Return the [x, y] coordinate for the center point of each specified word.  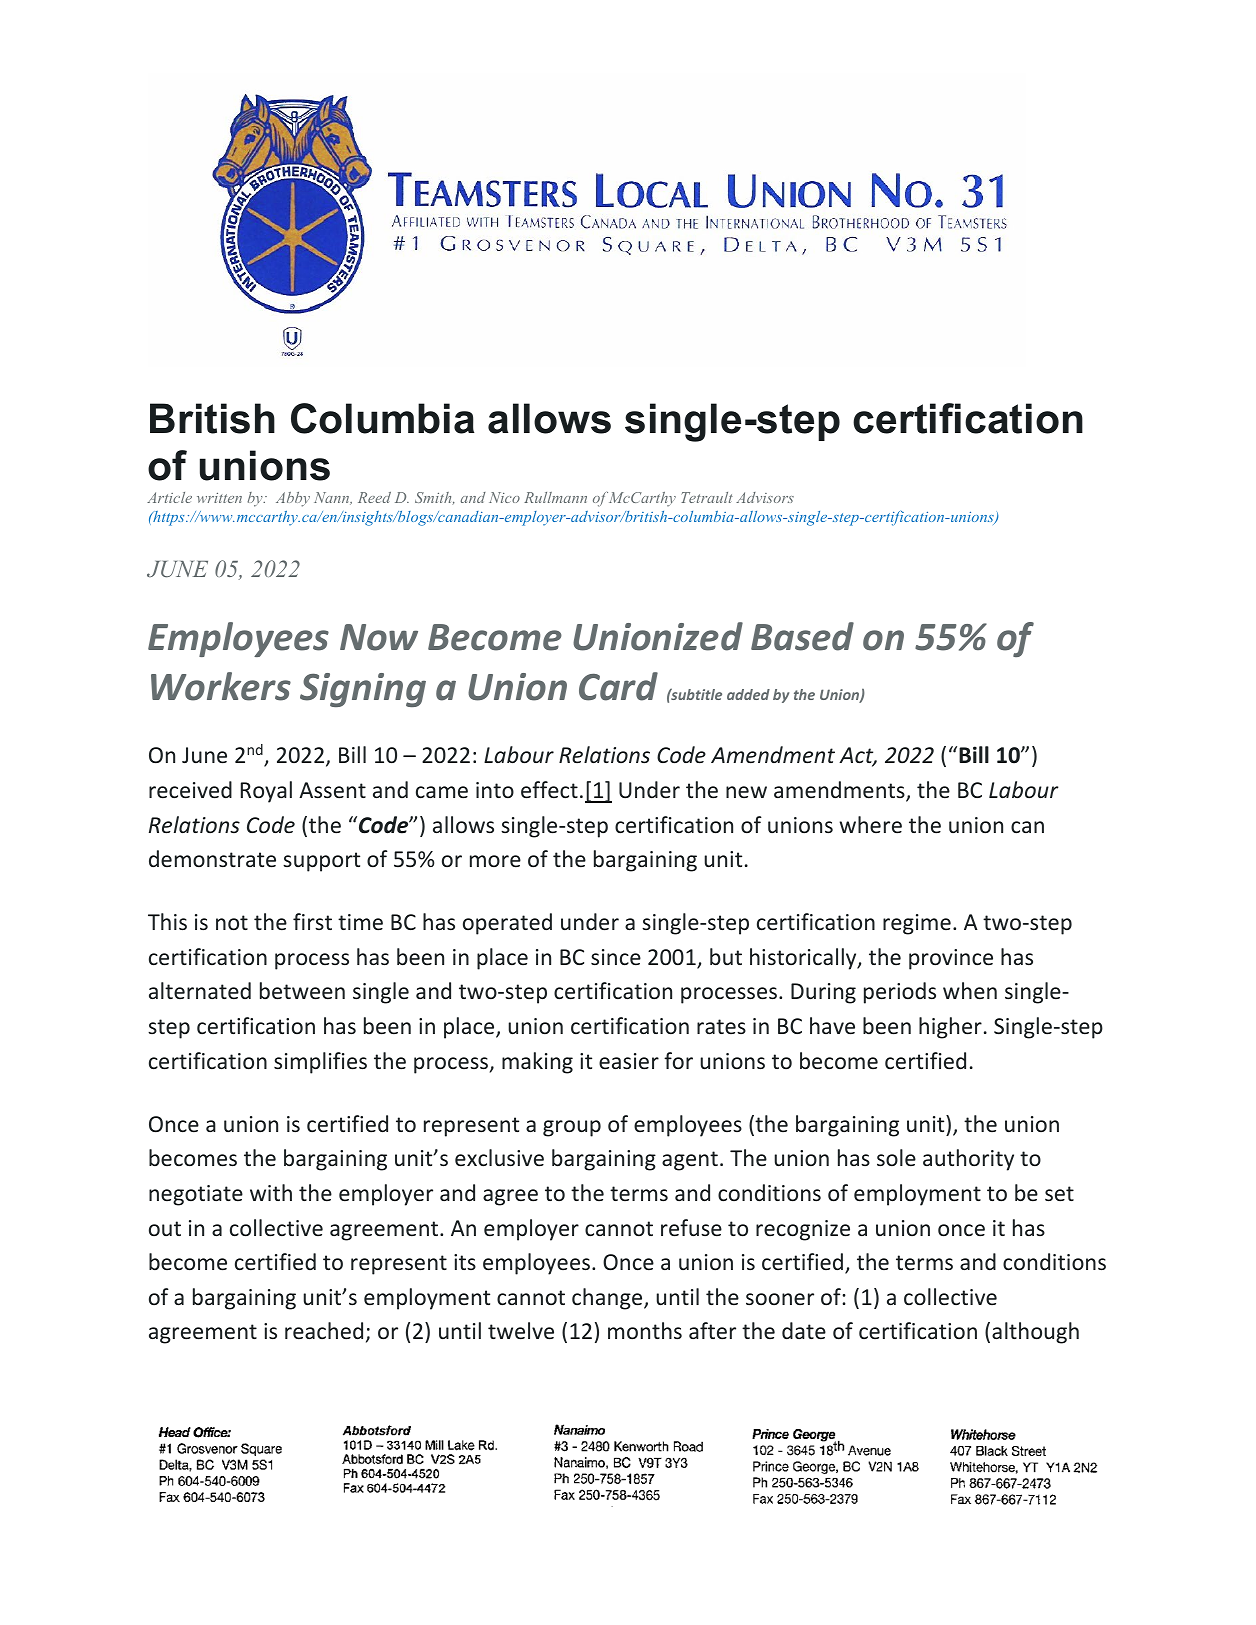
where [870, 825]
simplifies [320, 1063]
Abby [293, 499]
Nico [504, 497]
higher [950, 1028]
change [608, 1299]
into [495, 790]
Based [802, 636]
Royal [266, 792]
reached [324, 1331]
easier [629, 1061]
